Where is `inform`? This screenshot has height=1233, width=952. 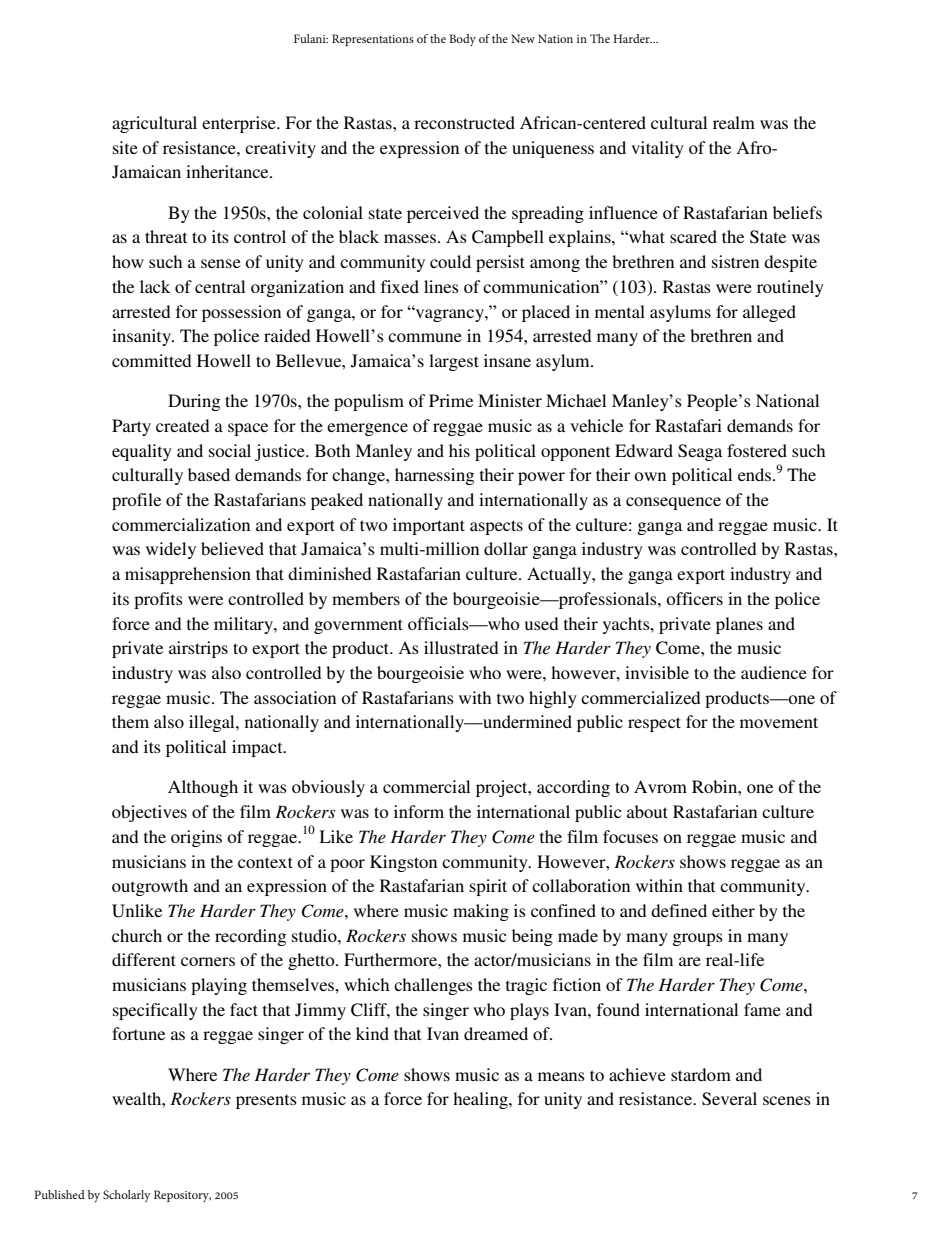
inform is located at coordinates (419, 811).
